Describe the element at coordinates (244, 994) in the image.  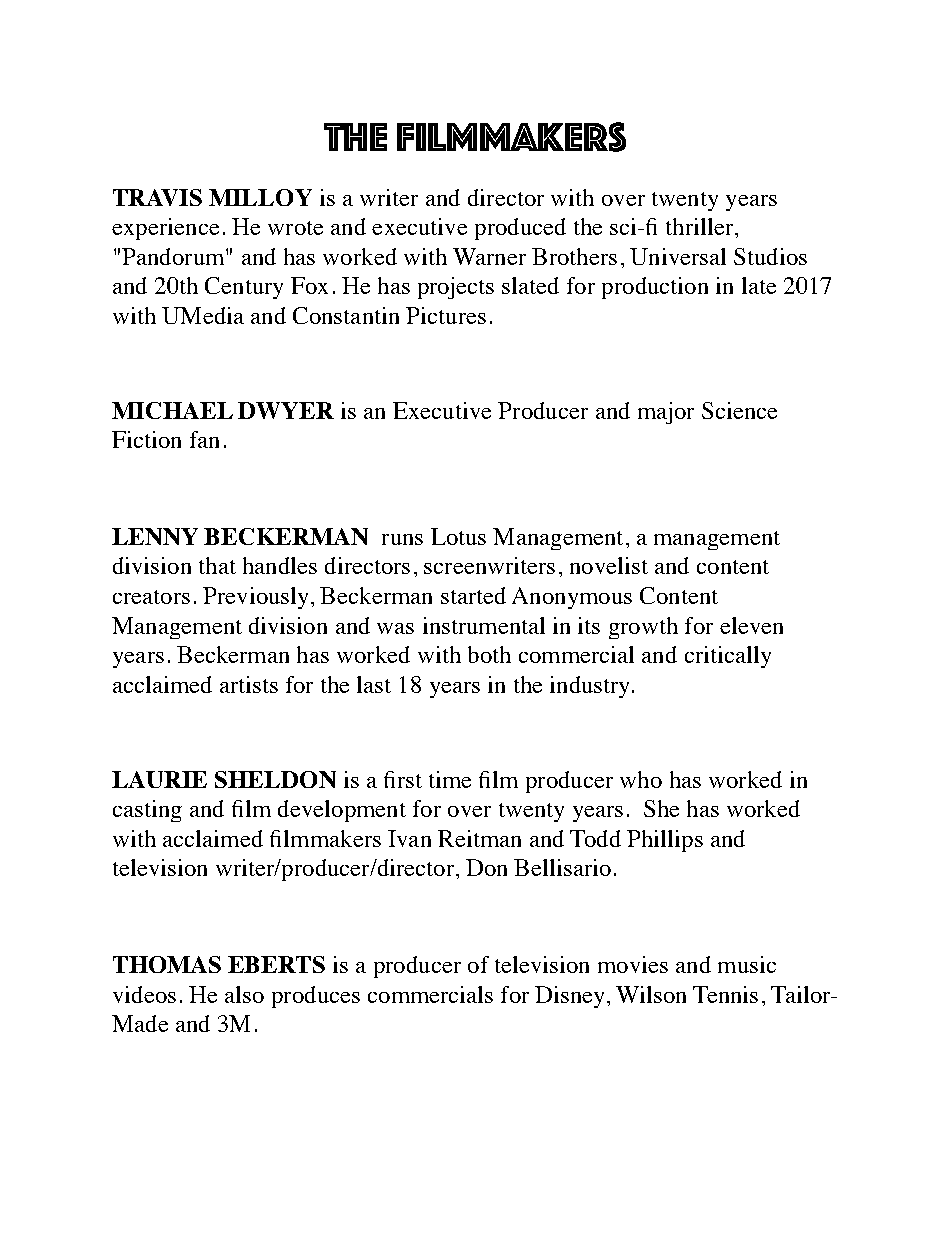
I see `also` at that location.
